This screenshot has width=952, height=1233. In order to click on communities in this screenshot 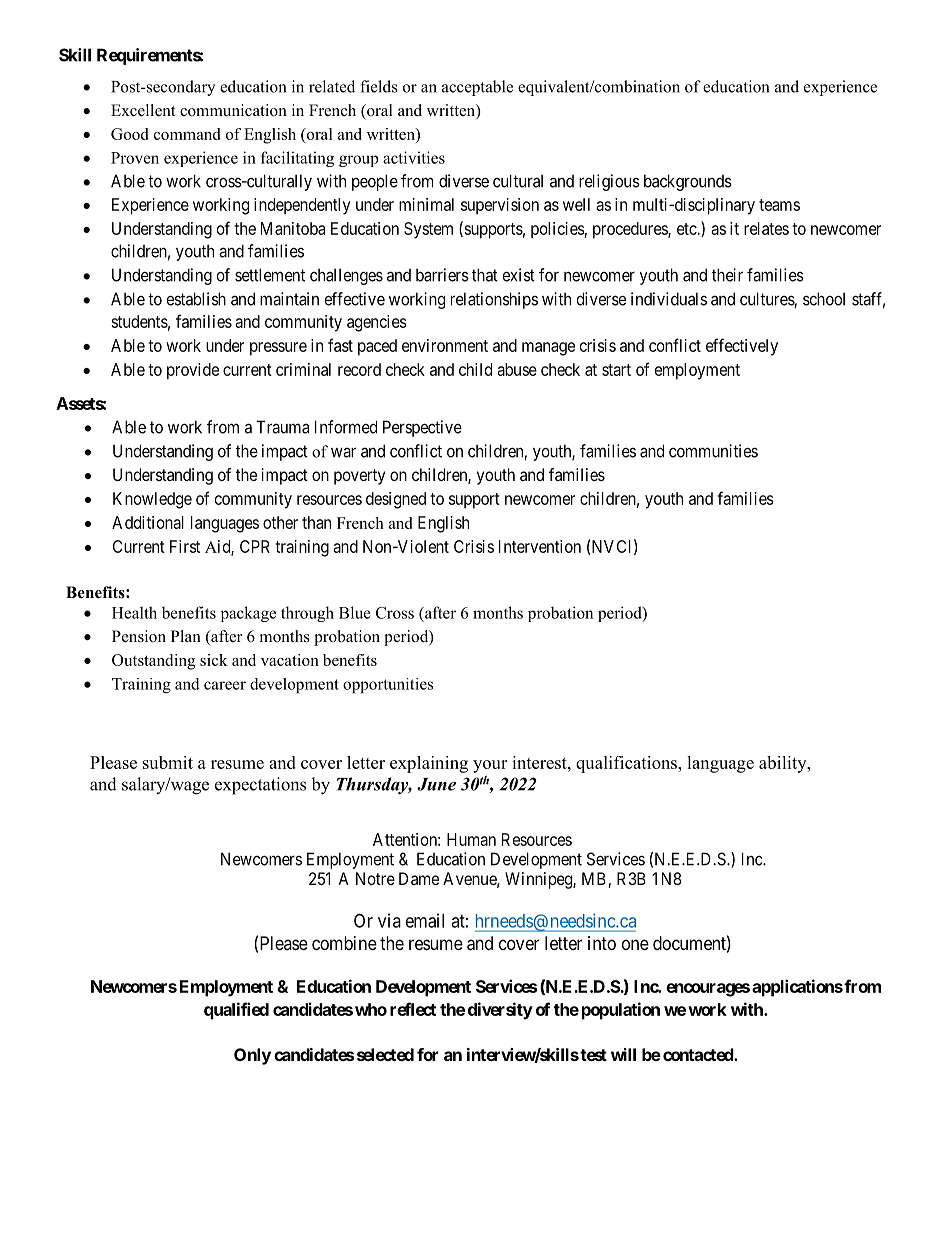, I will do `click(713, 451)`.
